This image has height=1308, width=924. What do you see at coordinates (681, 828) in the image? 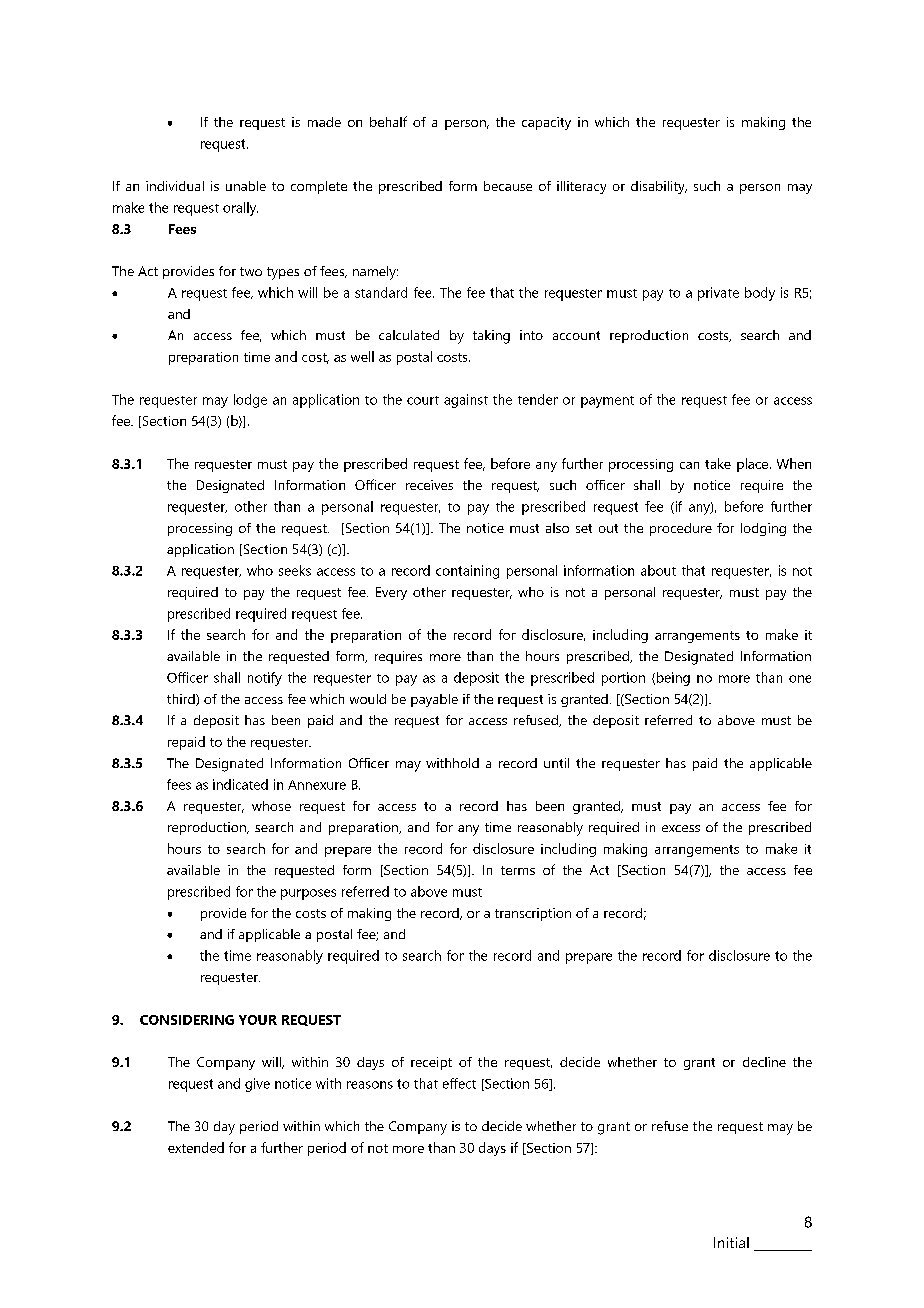
I see `excess` at bounding box center [681, 828].
